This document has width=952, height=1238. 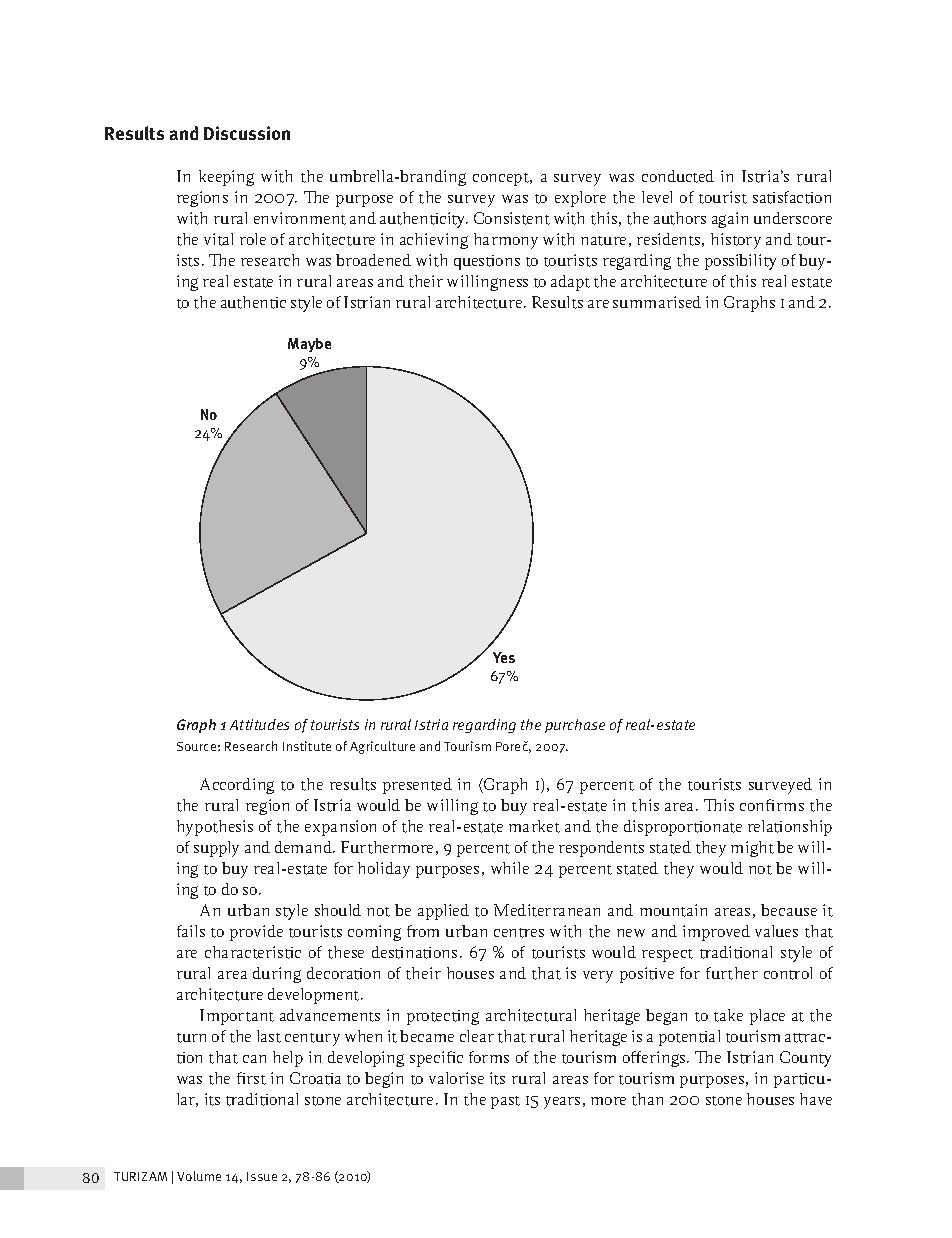 I want to click on Issue, so click(x=262, y=1176).
